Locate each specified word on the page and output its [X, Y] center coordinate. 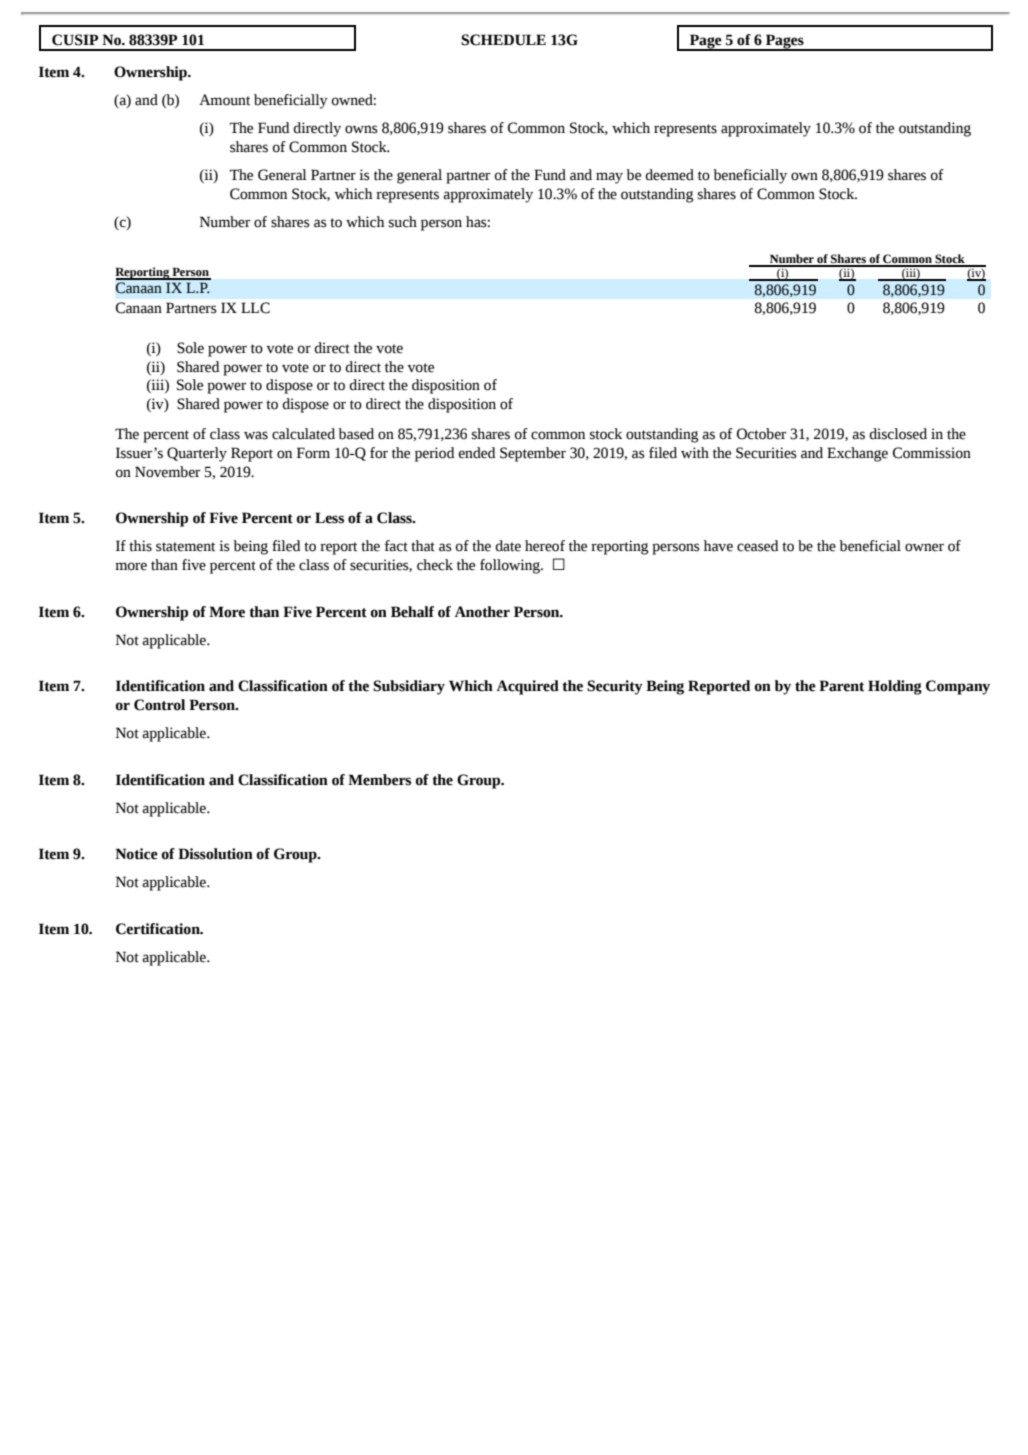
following [511, 566]
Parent [841, 686]
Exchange [857, 454]
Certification [159, 929]
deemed [669, 175]
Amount [224, 100]
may [609, 178]
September [533, 454]
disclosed [898, 434]
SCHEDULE [503, 40]
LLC [255, 308]
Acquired [528, 687]
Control [159, 705]
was [256, 435]
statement [185, 547]
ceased [757, 546]
